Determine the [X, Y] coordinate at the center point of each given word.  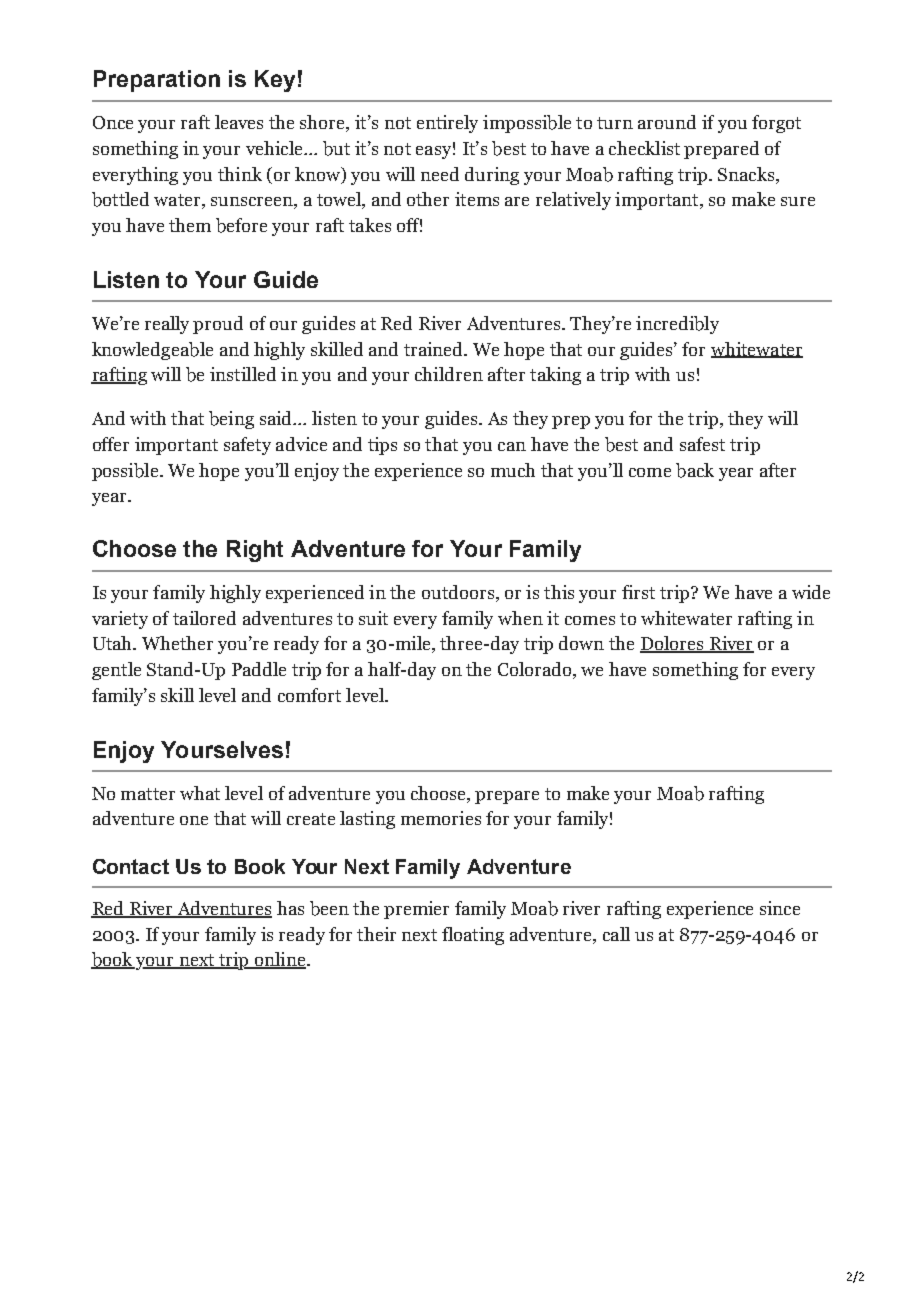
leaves [239, 122]
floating [473, 936]
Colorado [536, 670]
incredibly [677, 325]
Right [255, 551]
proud [218, 325]
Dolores [673, 644]
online [280, 960]
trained [435, 349]
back [695, 470]
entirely [447, 124]
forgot [776, 124]
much [513, 470]
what [200, 793]
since [780, 908]
